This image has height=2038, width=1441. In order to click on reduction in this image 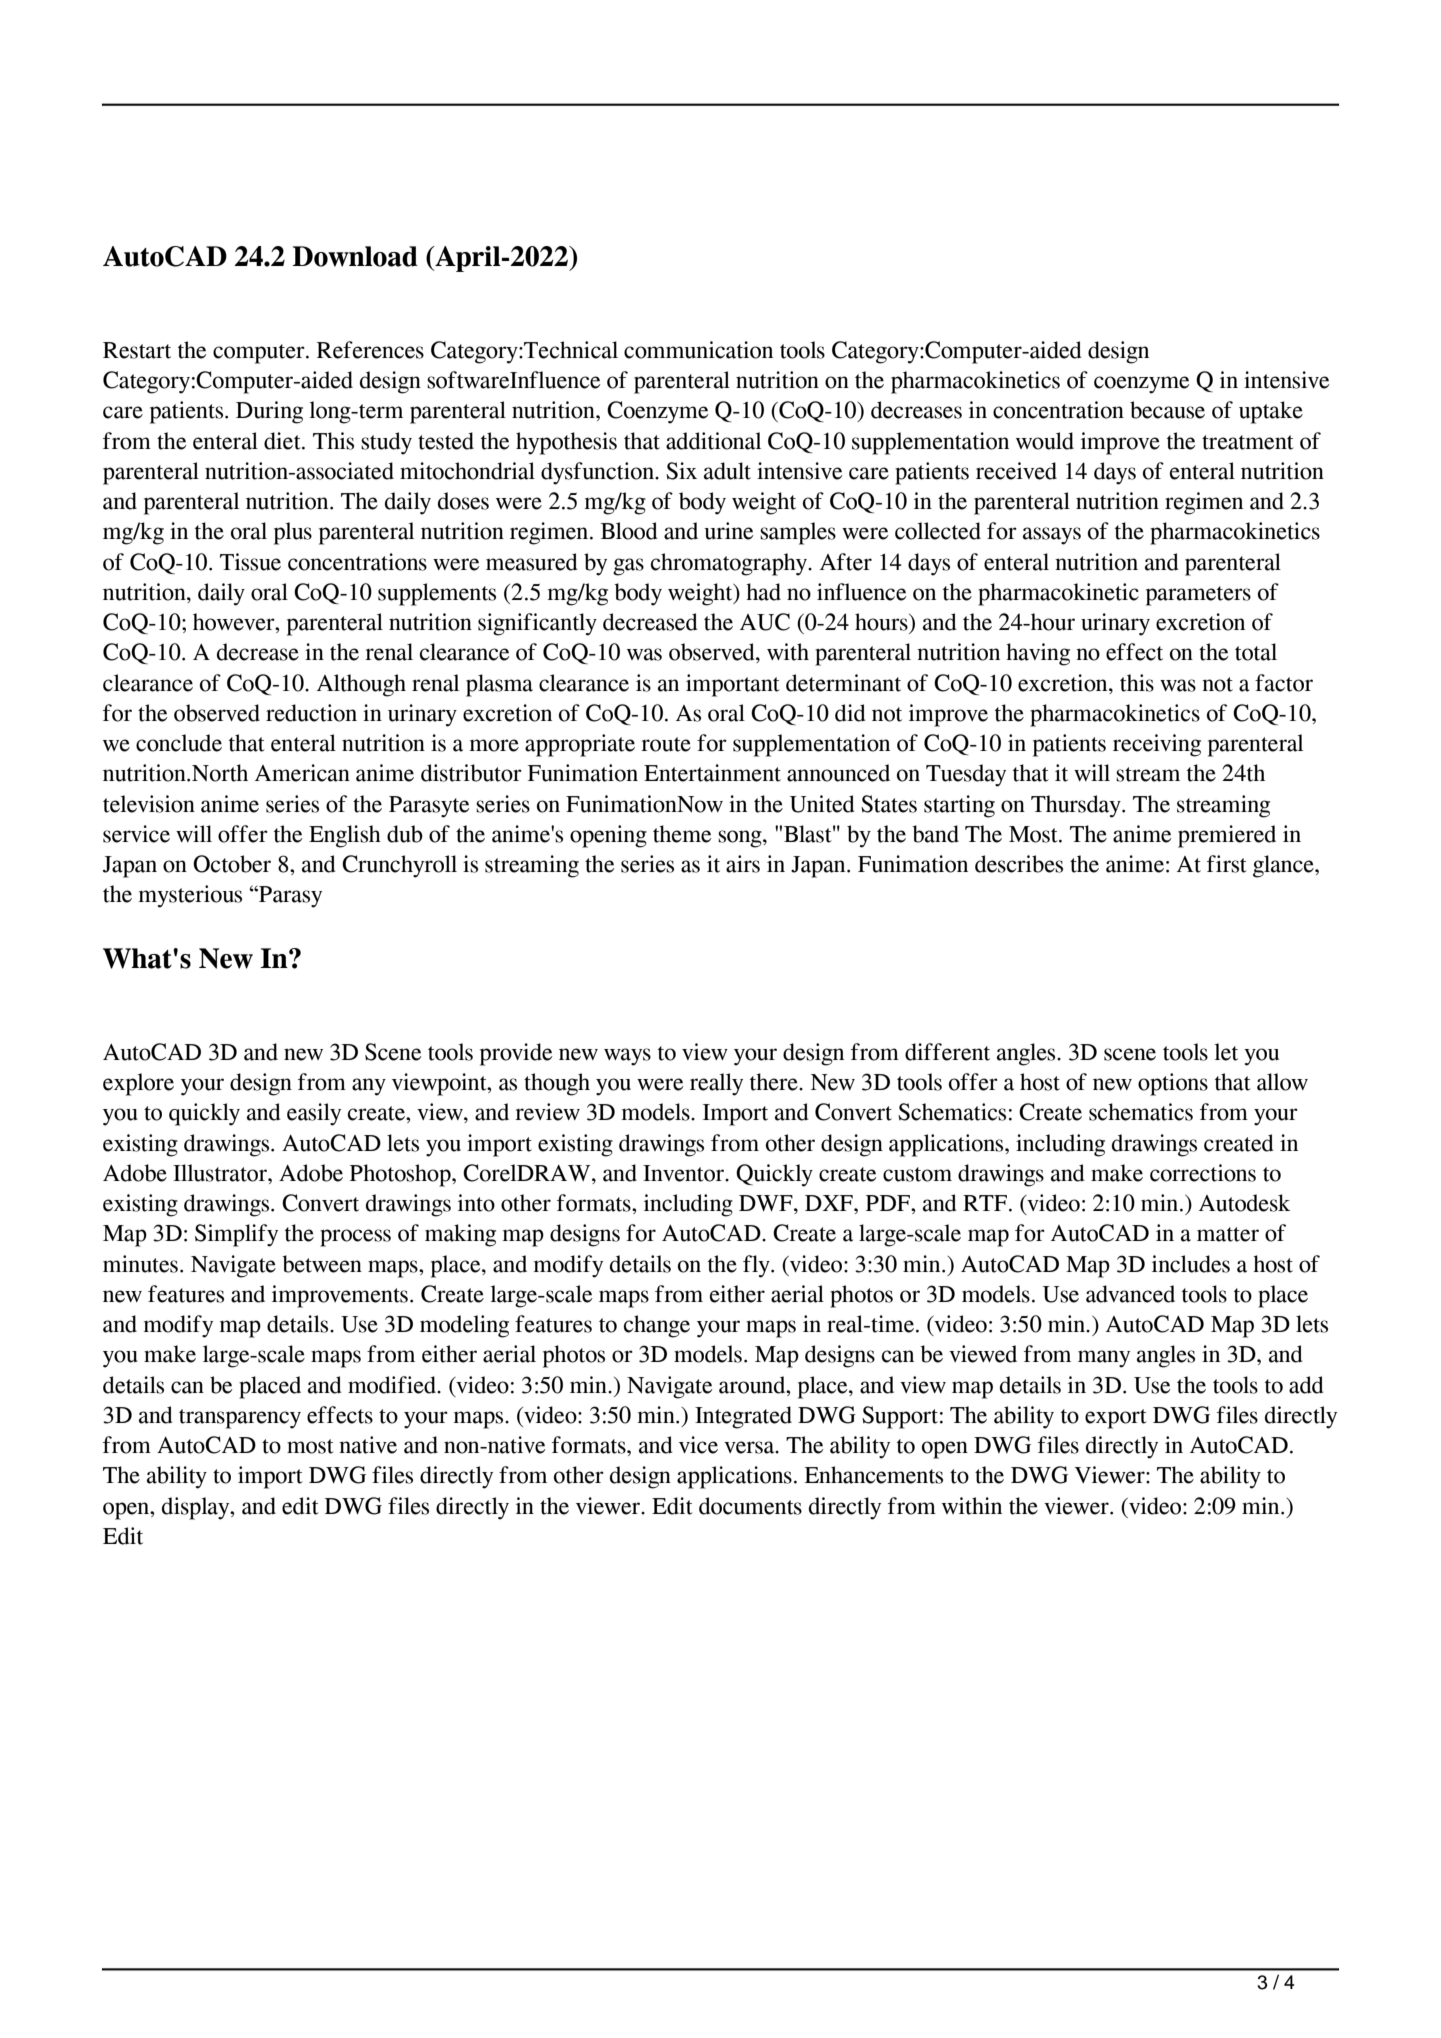, I will do `click(311, 713)`.
